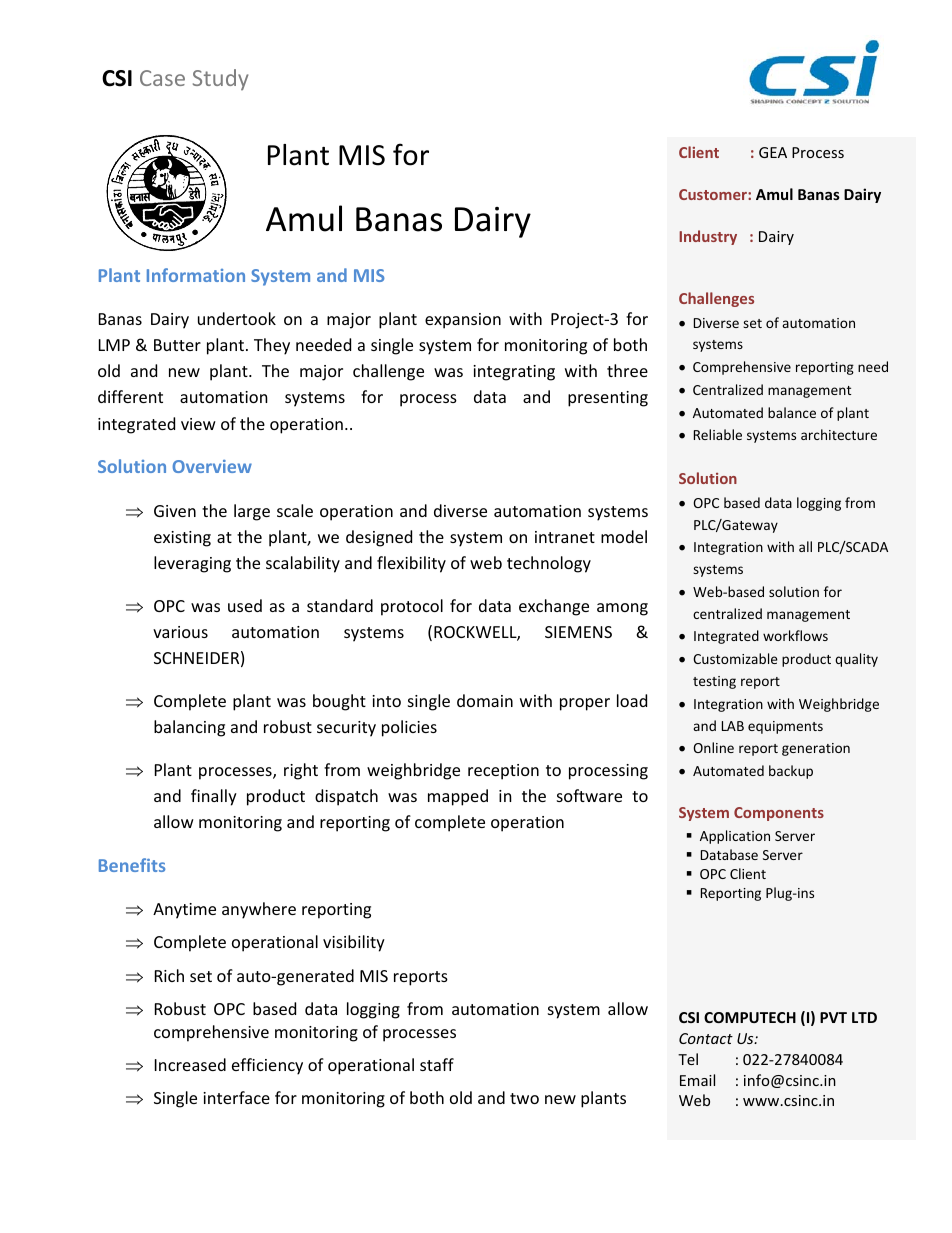 The image size is (952, 1233). I want to click on integrating, so click(514, 373).
